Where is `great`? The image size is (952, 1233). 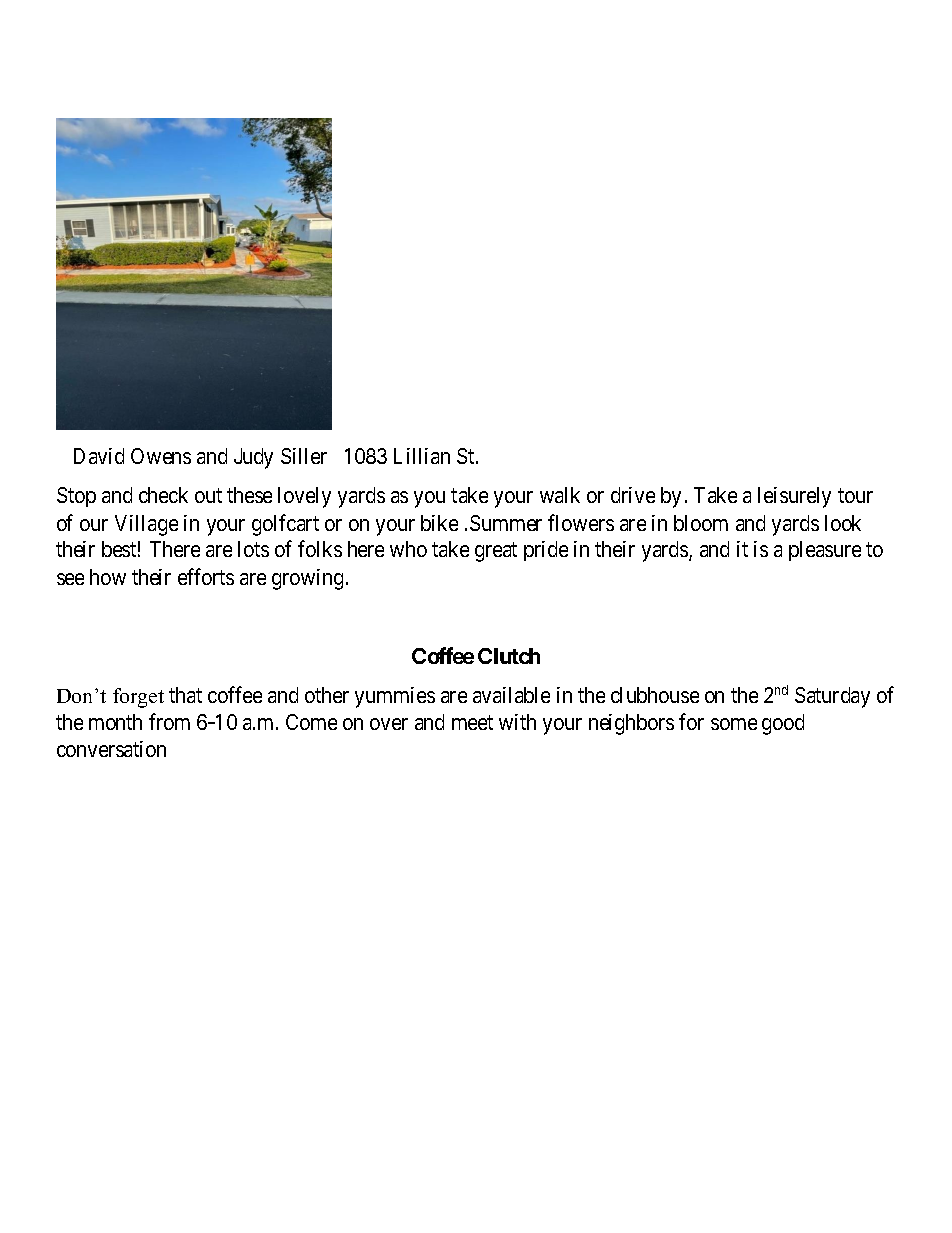
great is located at coordinates (496, 552).
